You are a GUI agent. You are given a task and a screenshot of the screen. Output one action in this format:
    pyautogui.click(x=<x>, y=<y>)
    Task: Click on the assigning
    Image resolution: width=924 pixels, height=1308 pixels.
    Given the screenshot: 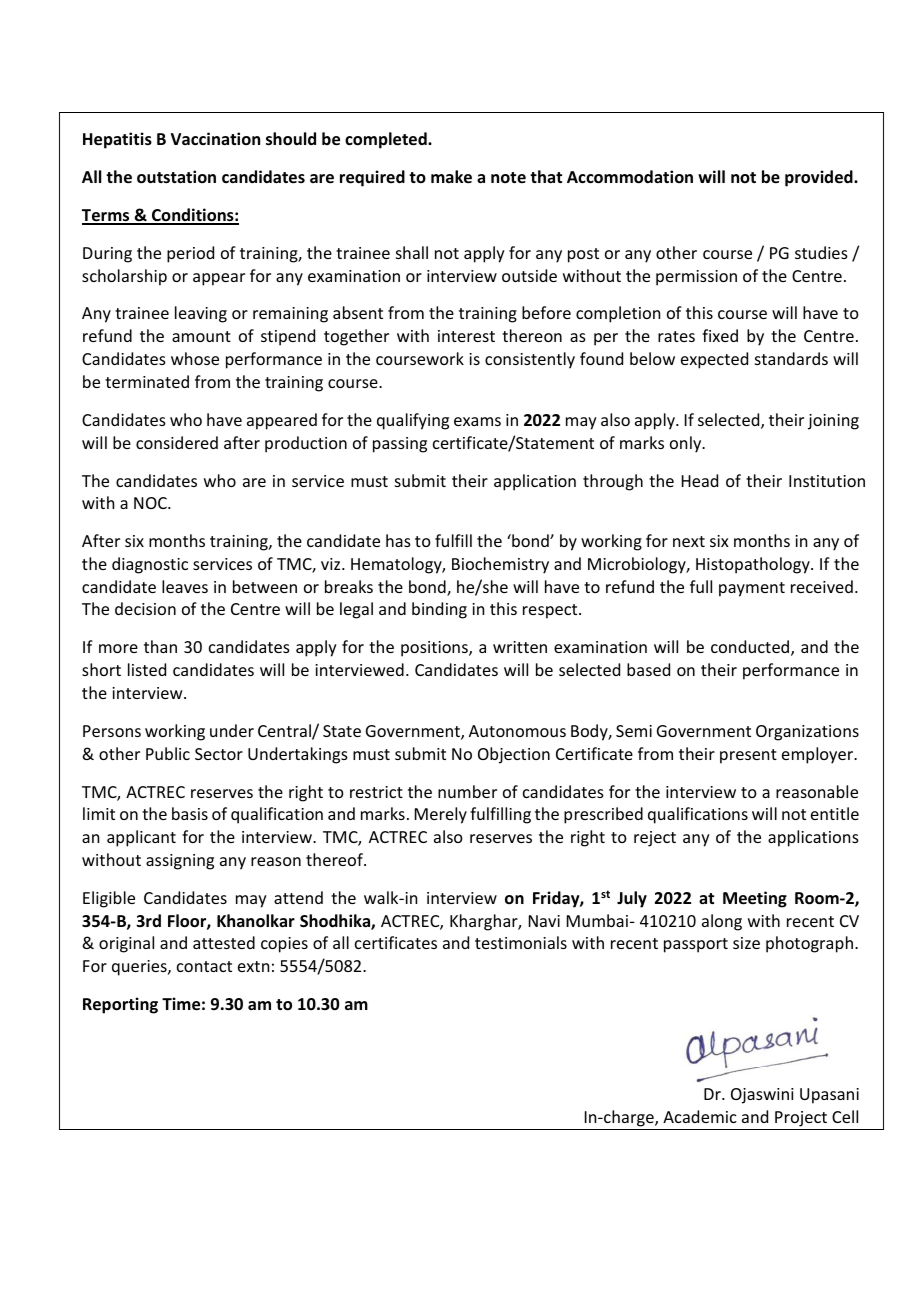 What is the action you would take?
    pyautogui.click(x=180, y=862)
